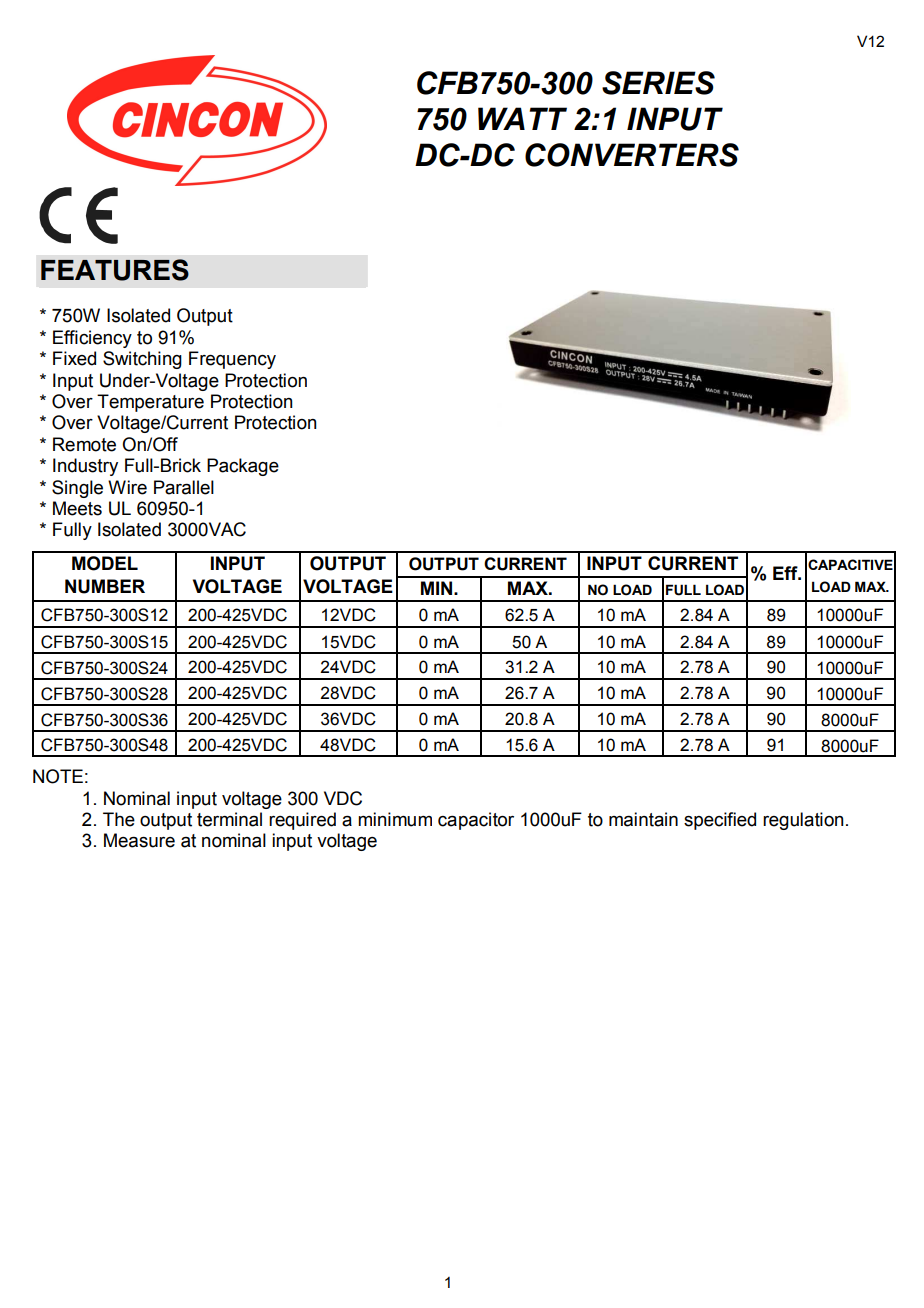 This image has width=924, height=1308. Describe the element at coordinates (632, 155) in the image. I see `CONVERTERS` at that location.
